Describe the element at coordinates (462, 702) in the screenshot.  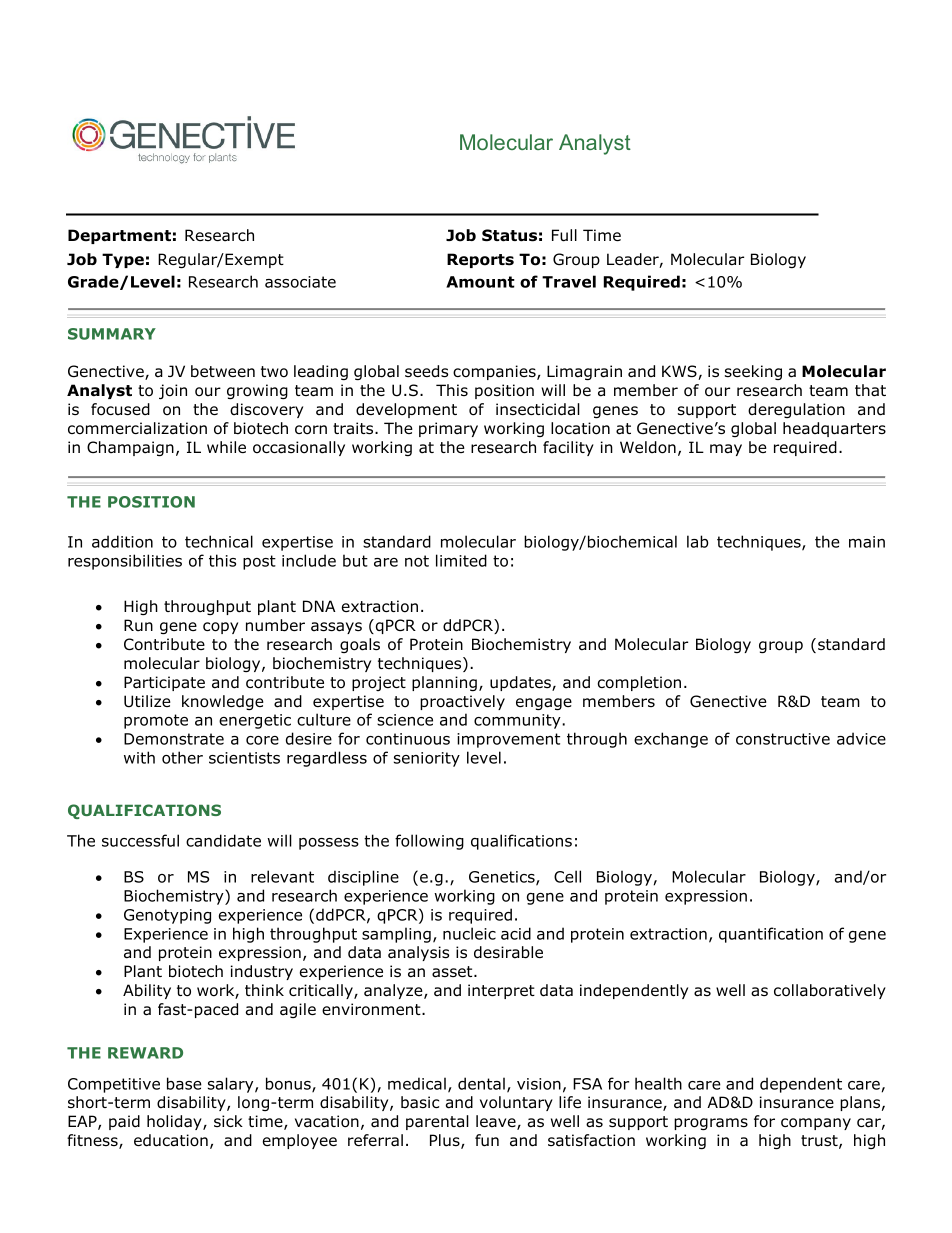
I see `proactively` at that location.
